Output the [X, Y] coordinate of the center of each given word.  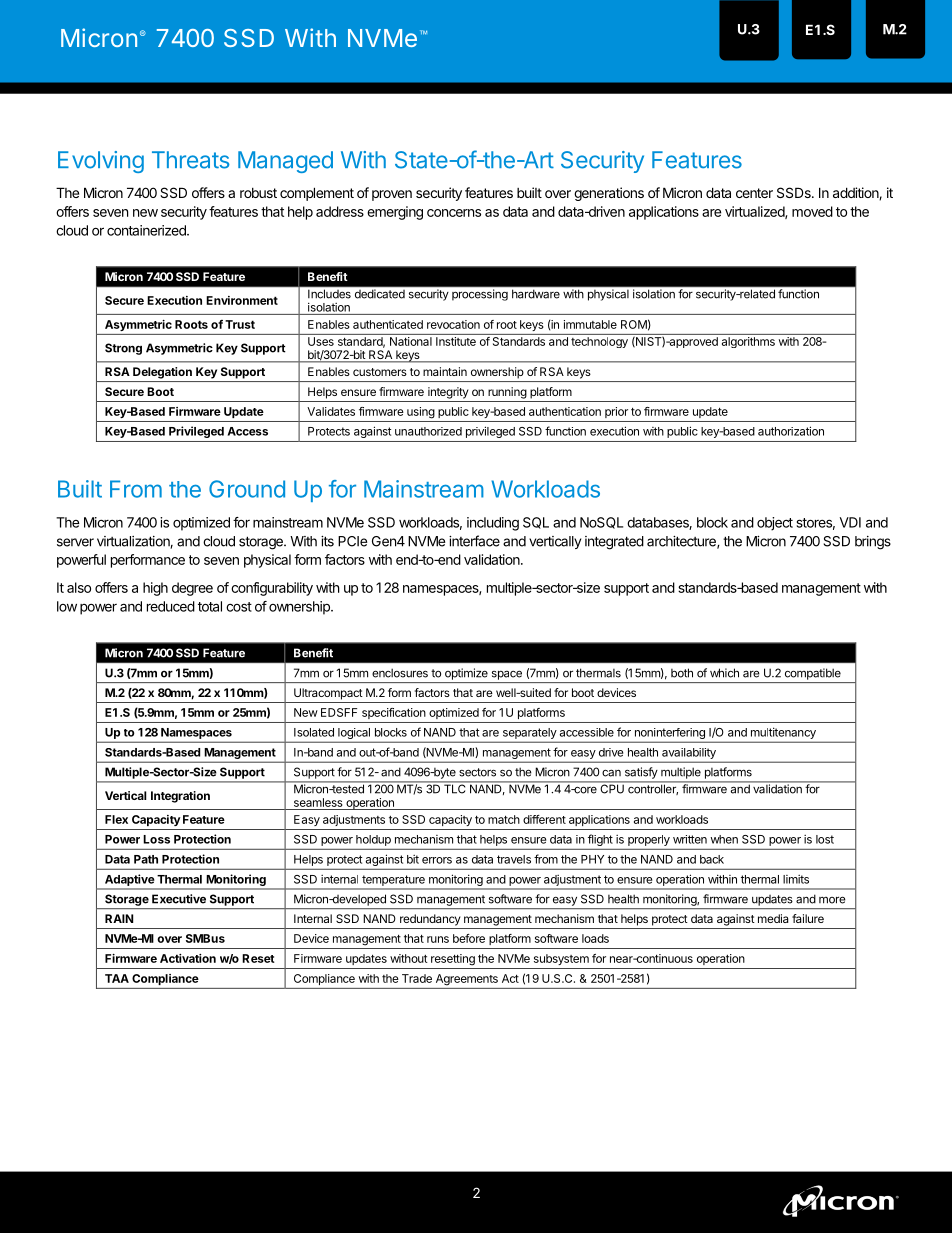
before [469, 938]
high [155, 589]
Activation [188, 958]
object [775, 524]
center [754, 193]
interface [474, 541]
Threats [190, 160]
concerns [454, 213]
